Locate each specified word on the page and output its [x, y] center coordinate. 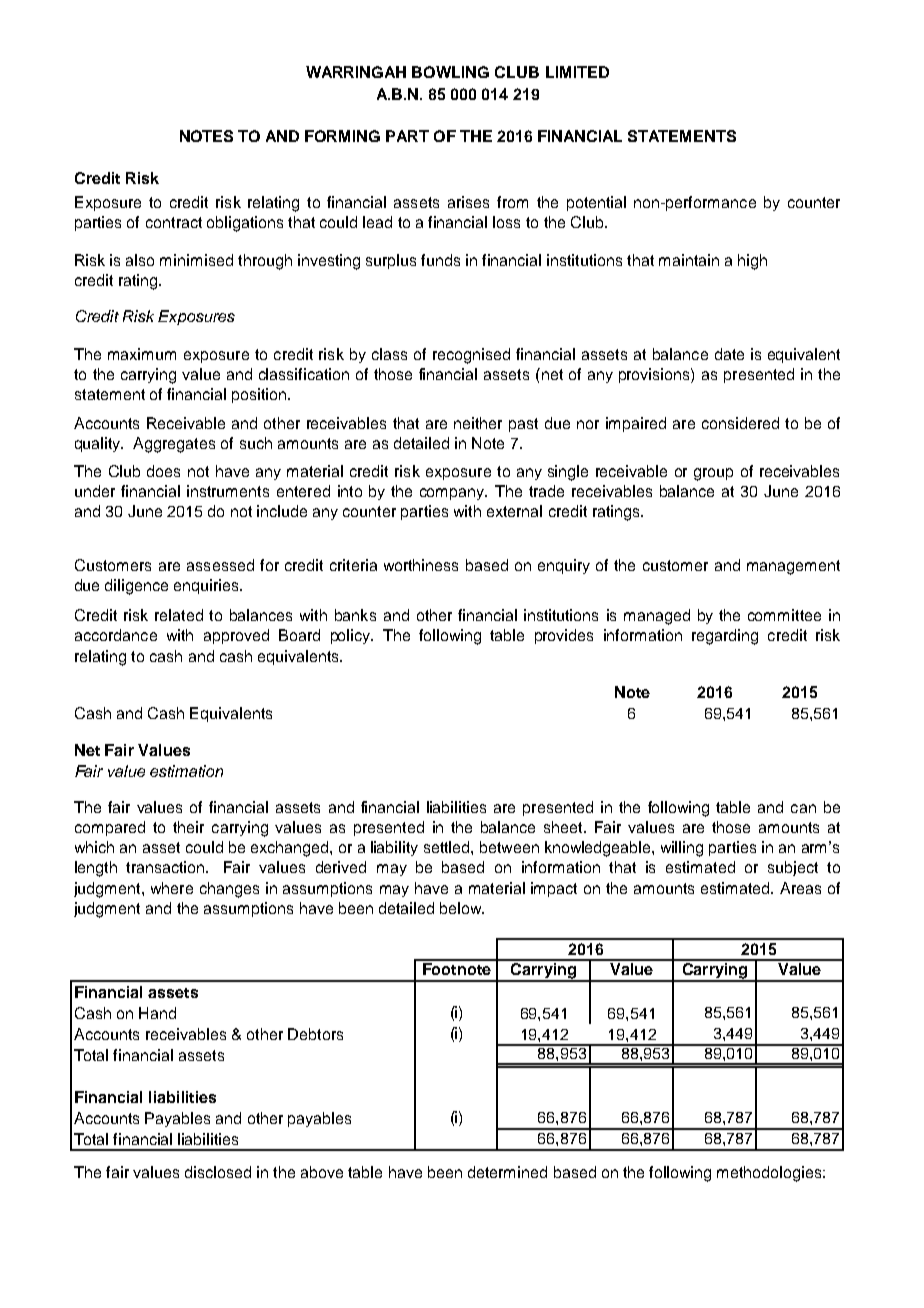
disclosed [218, 1172]
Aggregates [174, 445]
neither [478, 423]
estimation [186, 771]
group [713, 474]
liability [394, 848]
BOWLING [450, 72]
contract [174, 222]
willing [682, 849]
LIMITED [577, 72]
